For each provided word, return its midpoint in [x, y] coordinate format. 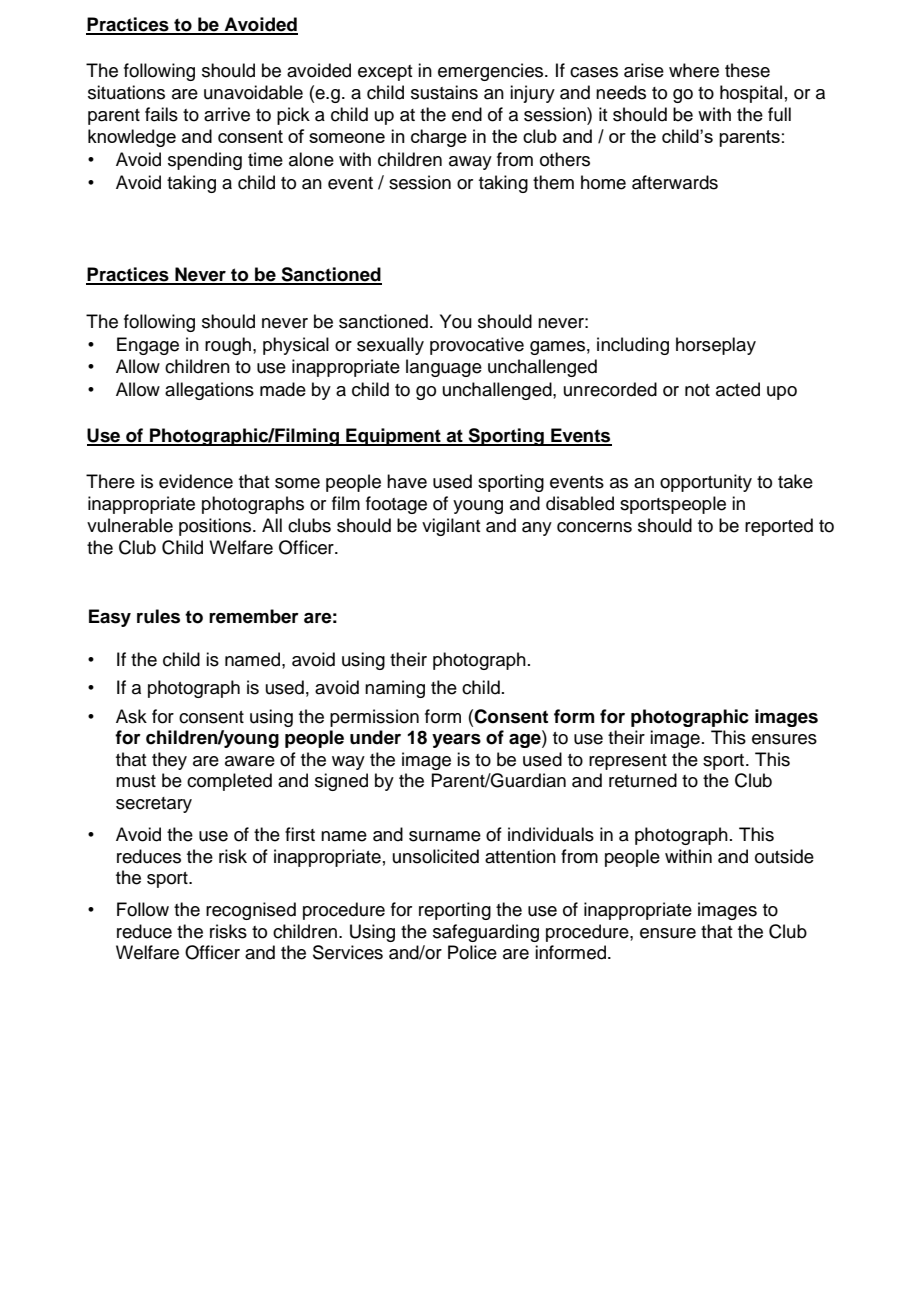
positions [216, 527]
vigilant [451, 527]
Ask [131, 716]
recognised [251, 911]
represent [628, 762]
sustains [444, 92]
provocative [477, 346]
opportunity [706, 483]
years [456, 741]
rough [228, 346]
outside [784, 856]
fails [161, 114]
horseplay [716, 346]
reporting [455, 911]
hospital [751, 94]
